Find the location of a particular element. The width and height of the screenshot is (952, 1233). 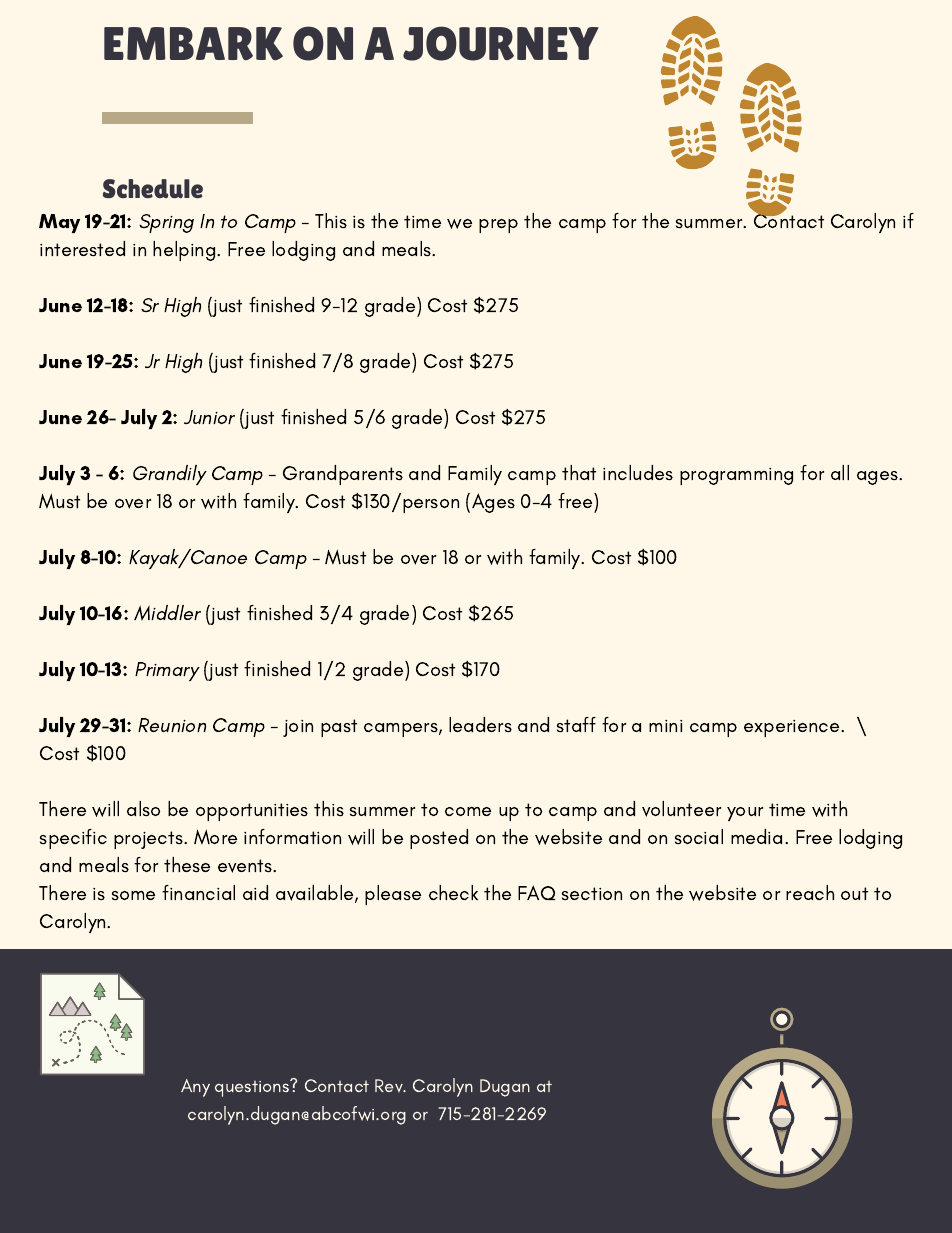

reach is located at coordinates (810, 892).
